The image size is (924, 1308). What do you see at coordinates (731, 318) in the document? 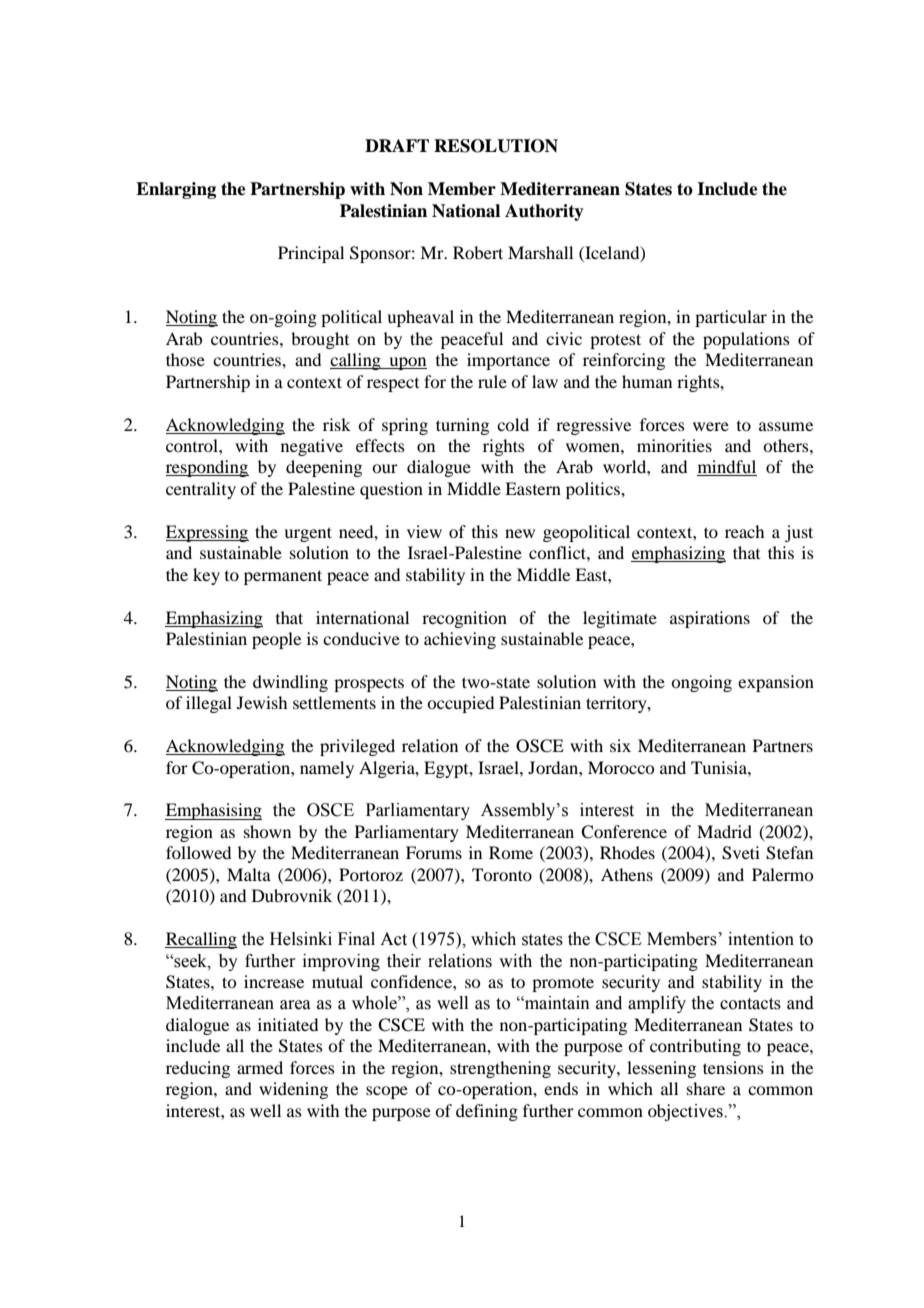
I see `particular` at bounding box center [731, 318].
